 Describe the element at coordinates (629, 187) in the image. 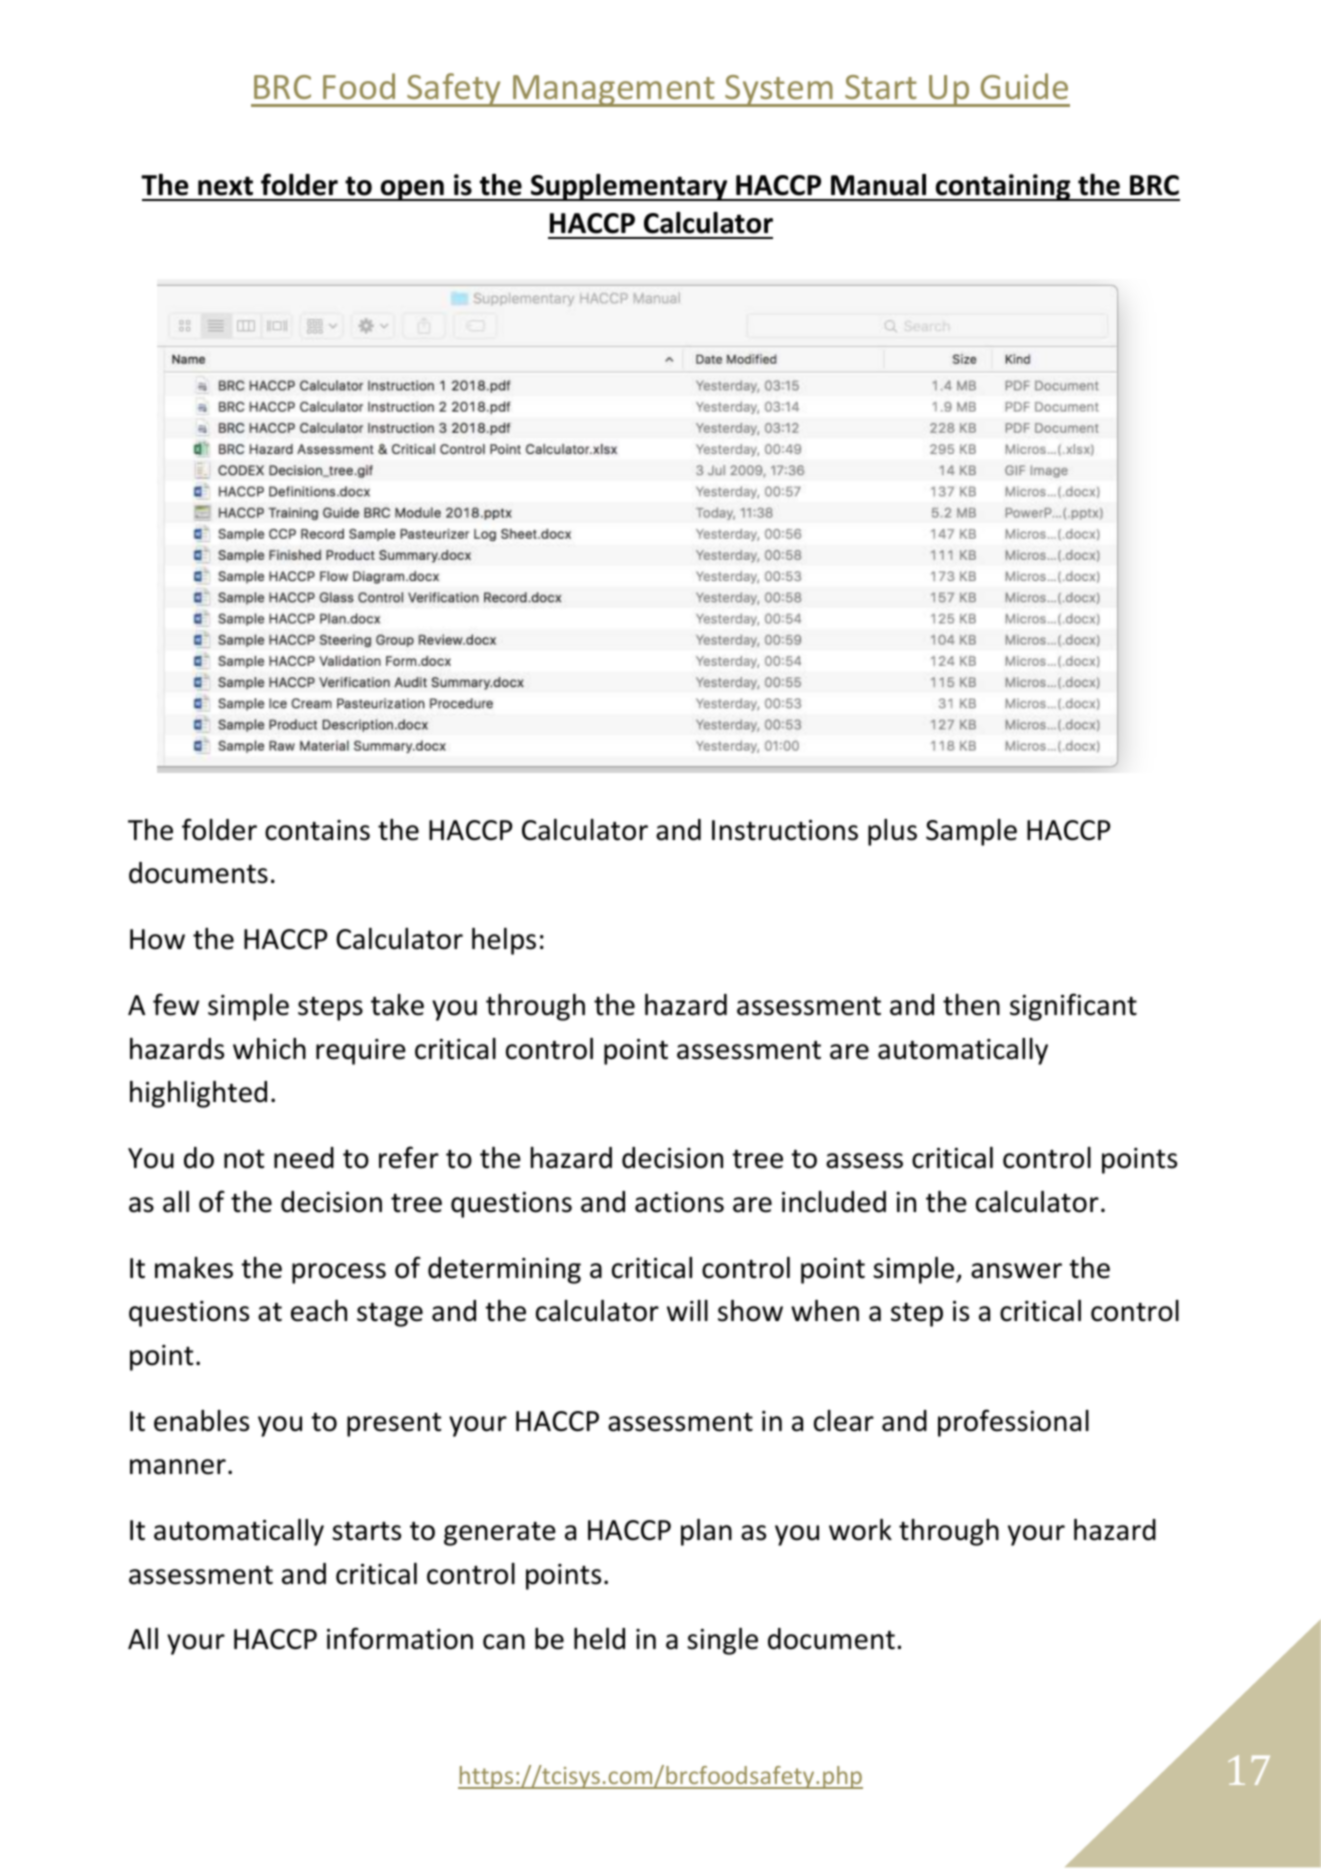

I see `Supplementary` at that location.
